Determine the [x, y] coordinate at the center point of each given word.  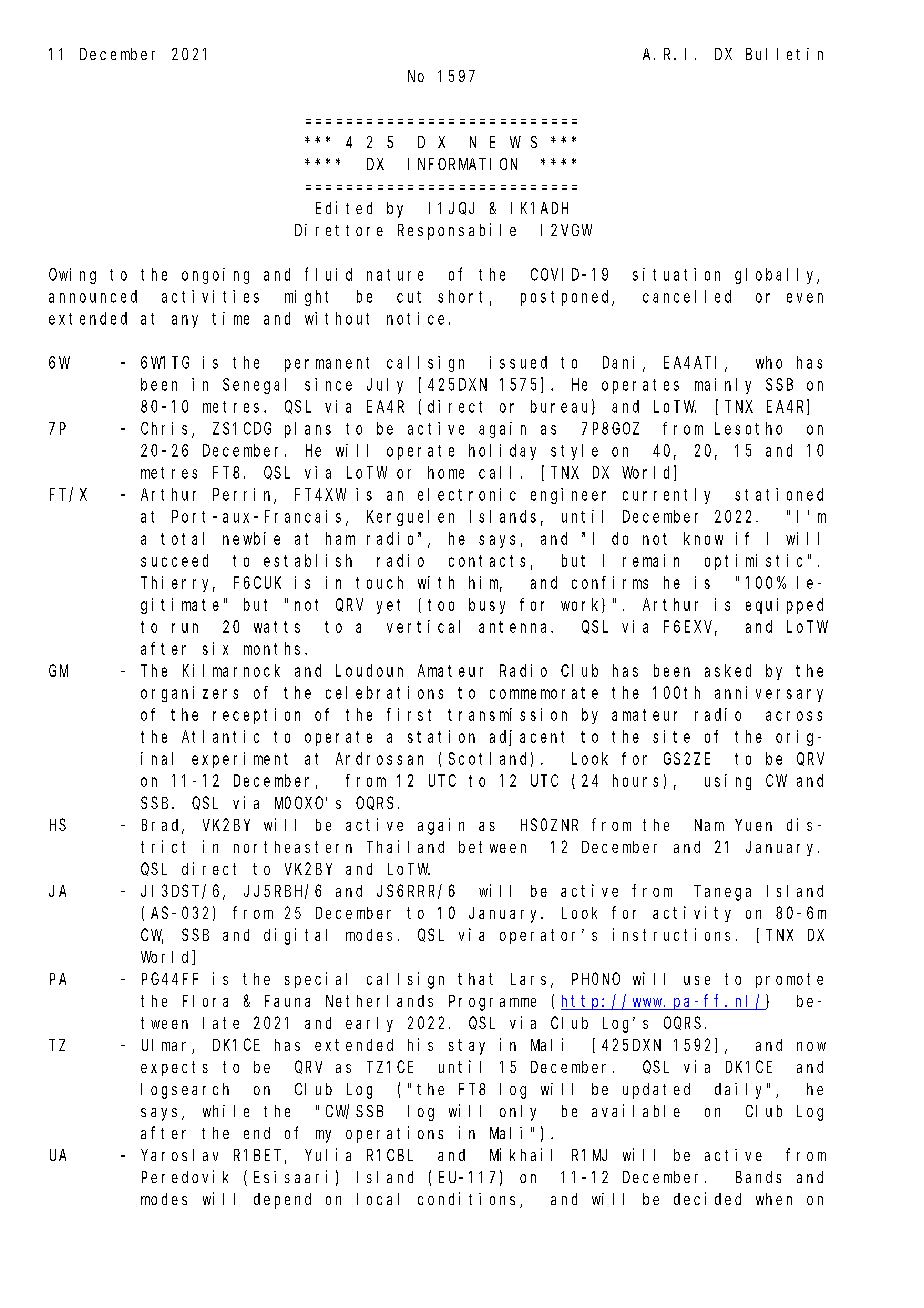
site [671, 736]
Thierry [178, 584]
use [697, 980]
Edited [344, 207]
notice [415, 318]
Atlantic [220, 736]
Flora [205, 1001]
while [226, 1111]
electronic [467, 494]
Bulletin [784, 54]
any [185, 321]
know [703, 538]
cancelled [687, 296]
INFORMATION [462, 164]
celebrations [384, 692]
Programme [492, 1003]
